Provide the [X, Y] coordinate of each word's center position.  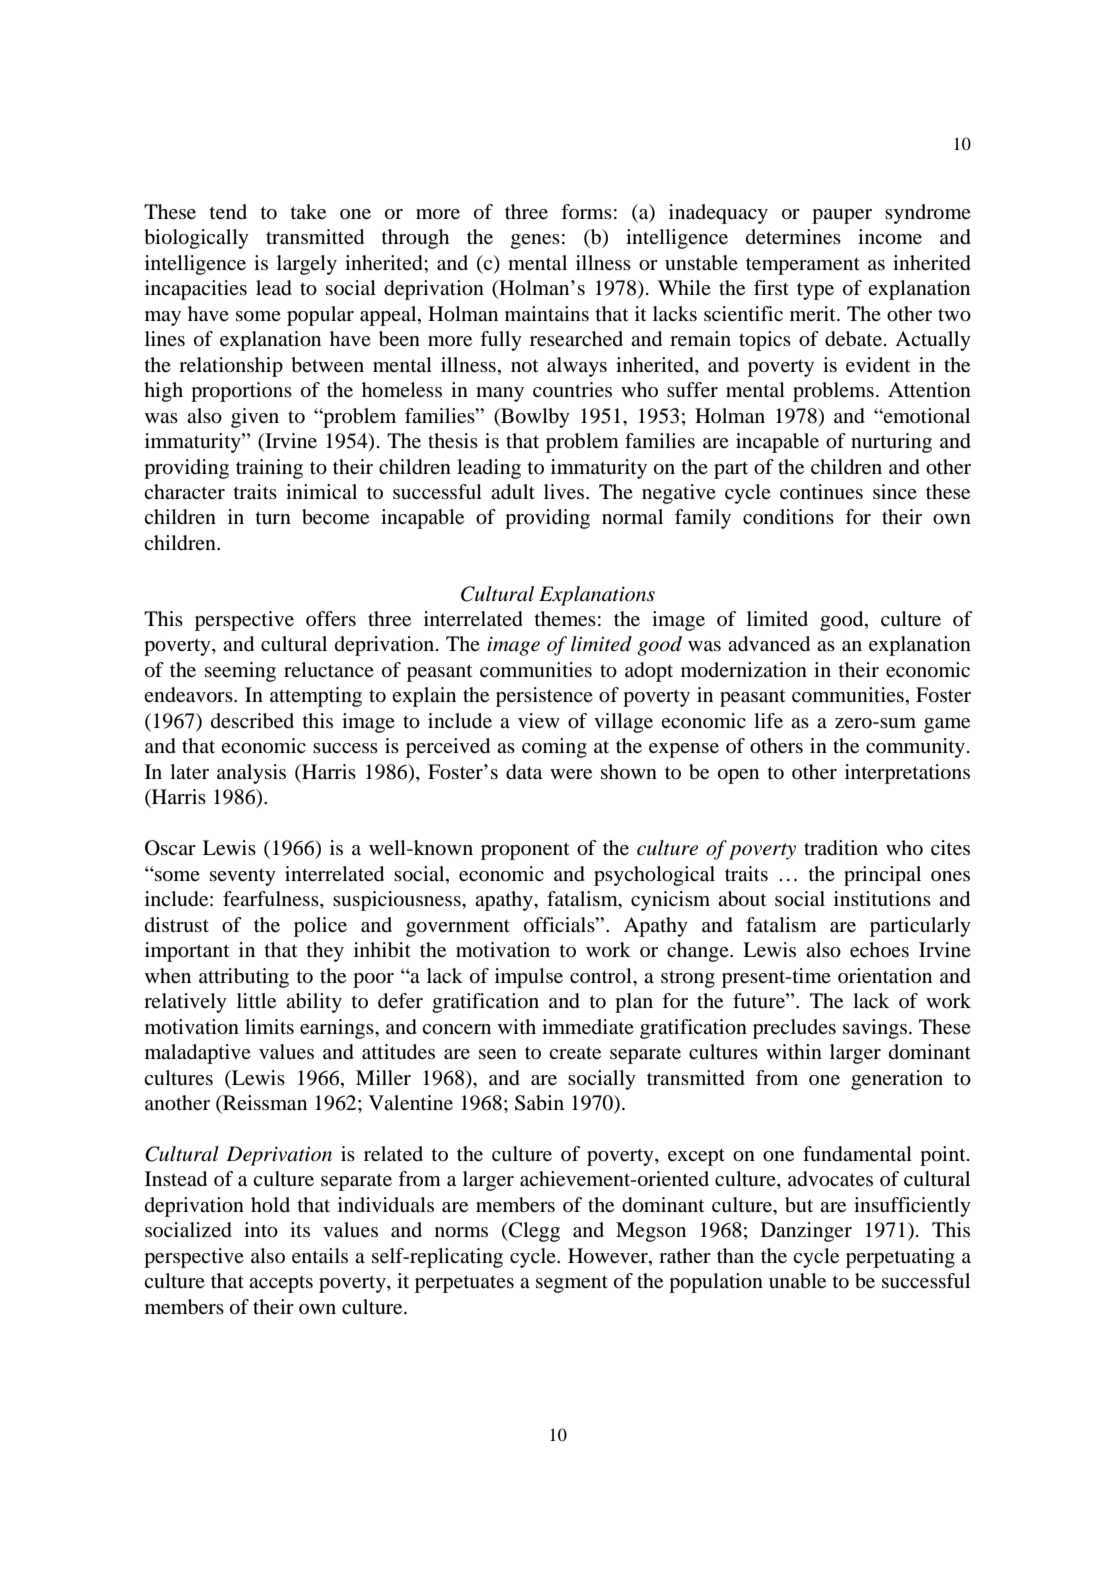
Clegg [533, 1232]
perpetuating [900, 1258]
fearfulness [272, 900]
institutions [882, 899]
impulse [529, 978]
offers [331, 619]
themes [565, 619]
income [890, 237]
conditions [788, 516]
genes [535, 241]
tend [228, 212]
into [261, 1230]
